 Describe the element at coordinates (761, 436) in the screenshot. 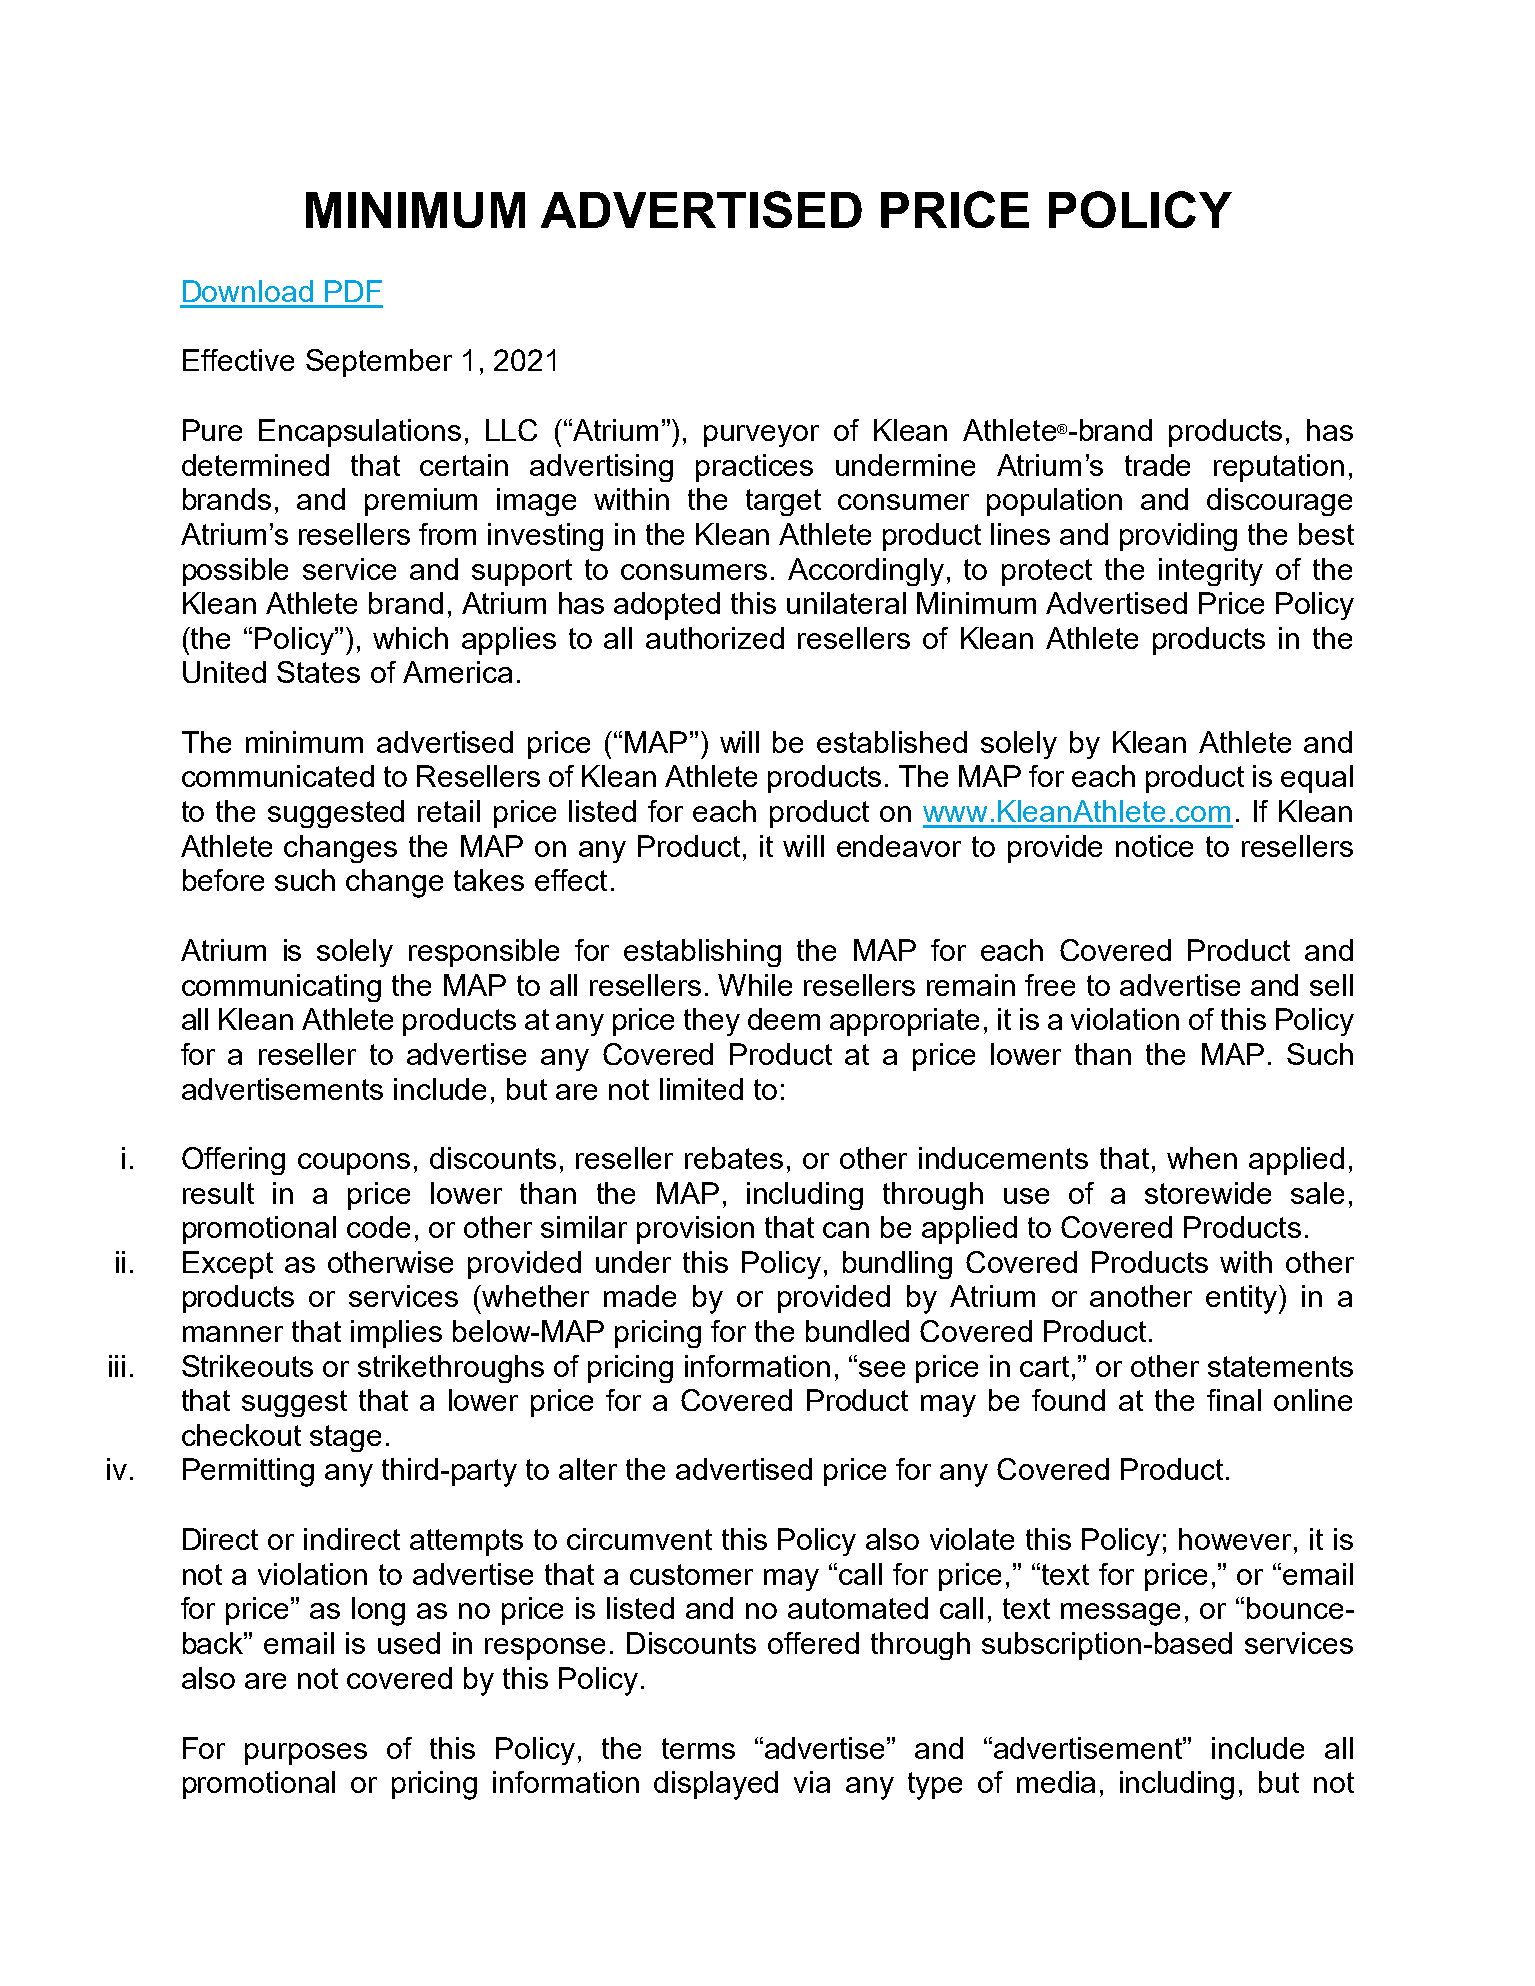

I see `purveyor` at that location.
